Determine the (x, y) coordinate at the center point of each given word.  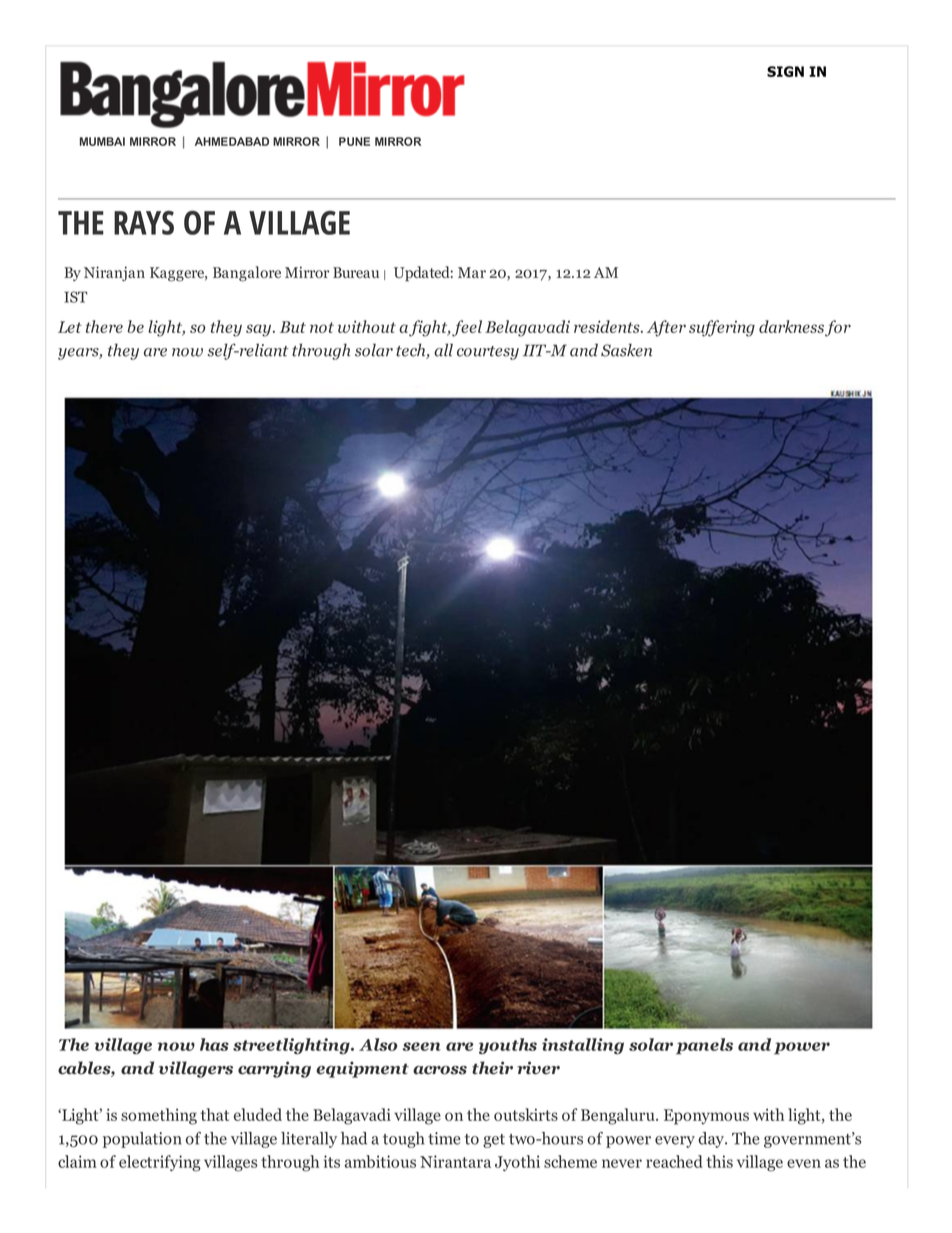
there (104, 326)
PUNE (354, 141)
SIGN (785, 71)
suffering (722, 328)
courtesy (488, 353)
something (159, 1116)
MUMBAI (102, 141)
